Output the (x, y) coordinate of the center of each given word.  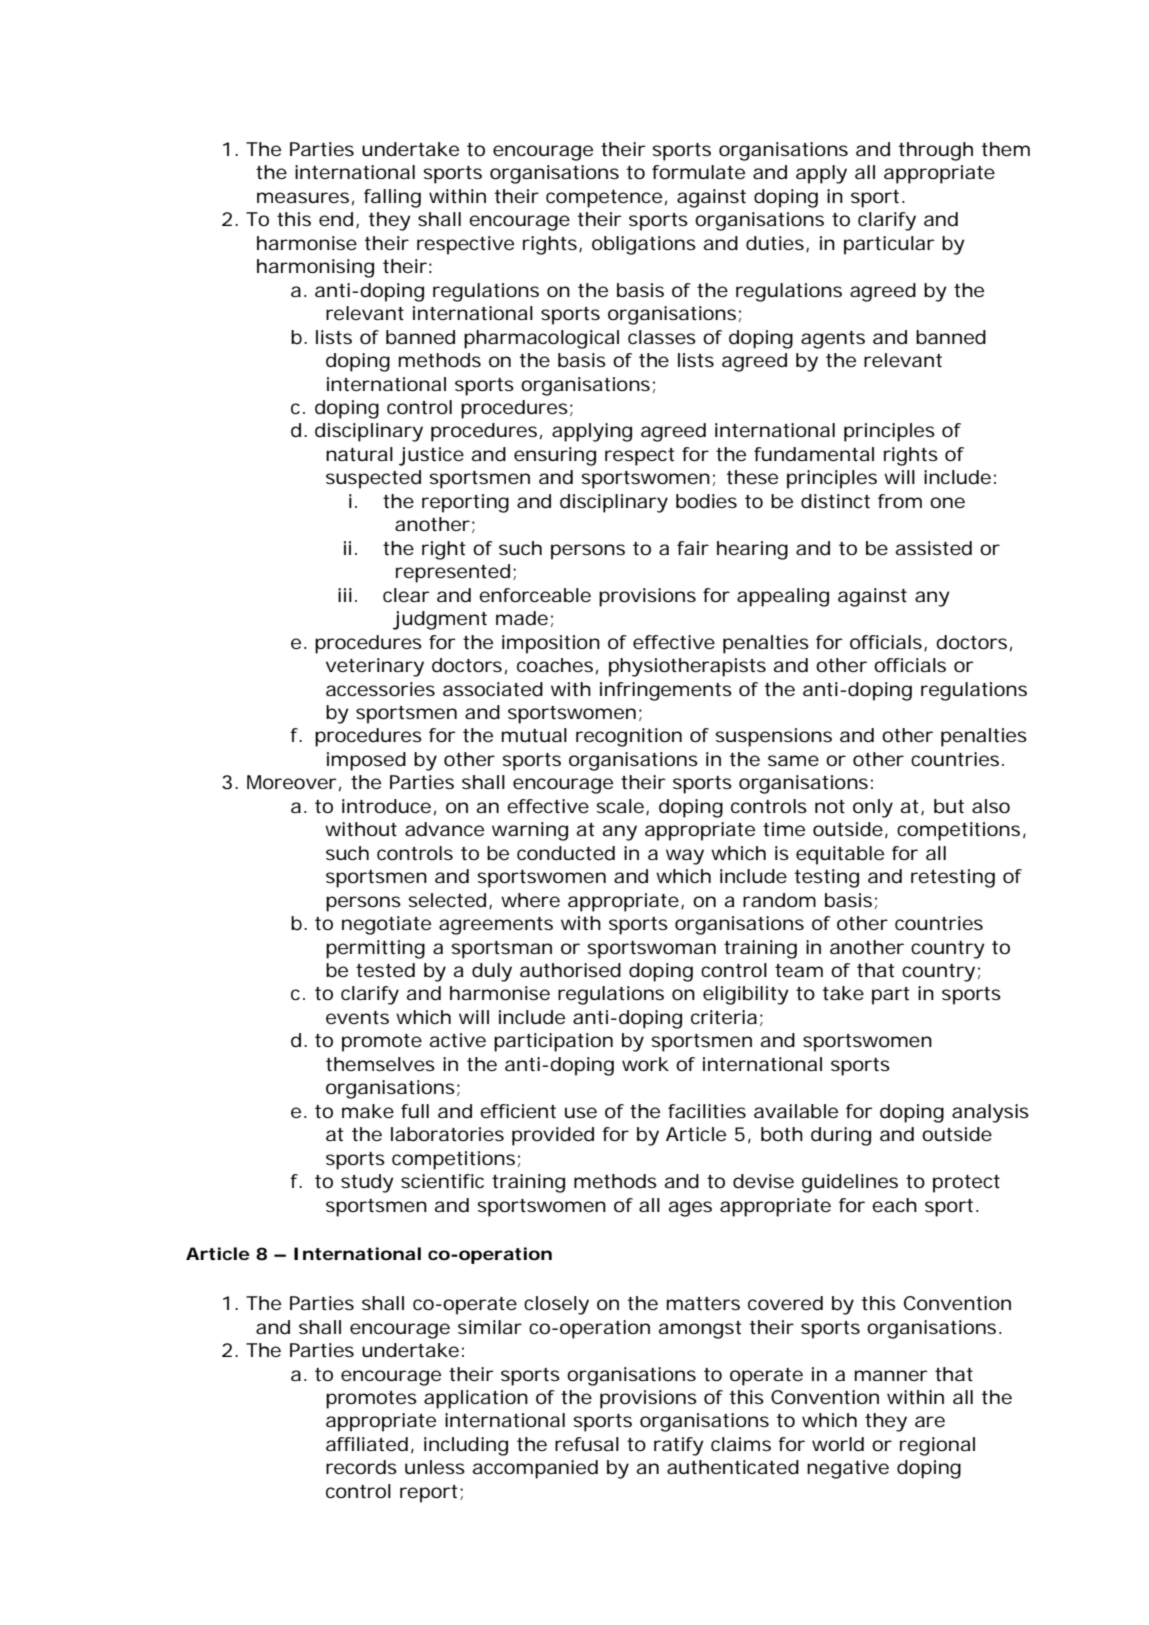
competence (604, 199)
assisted (933, 548)
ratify (679, 1446)
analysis (990, 1113)
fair (693, 548)
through (936, 151)
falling (392, 198)
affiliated (367, 1444)
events (357, 1017)
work (645, 1064)
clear (406, 595)
